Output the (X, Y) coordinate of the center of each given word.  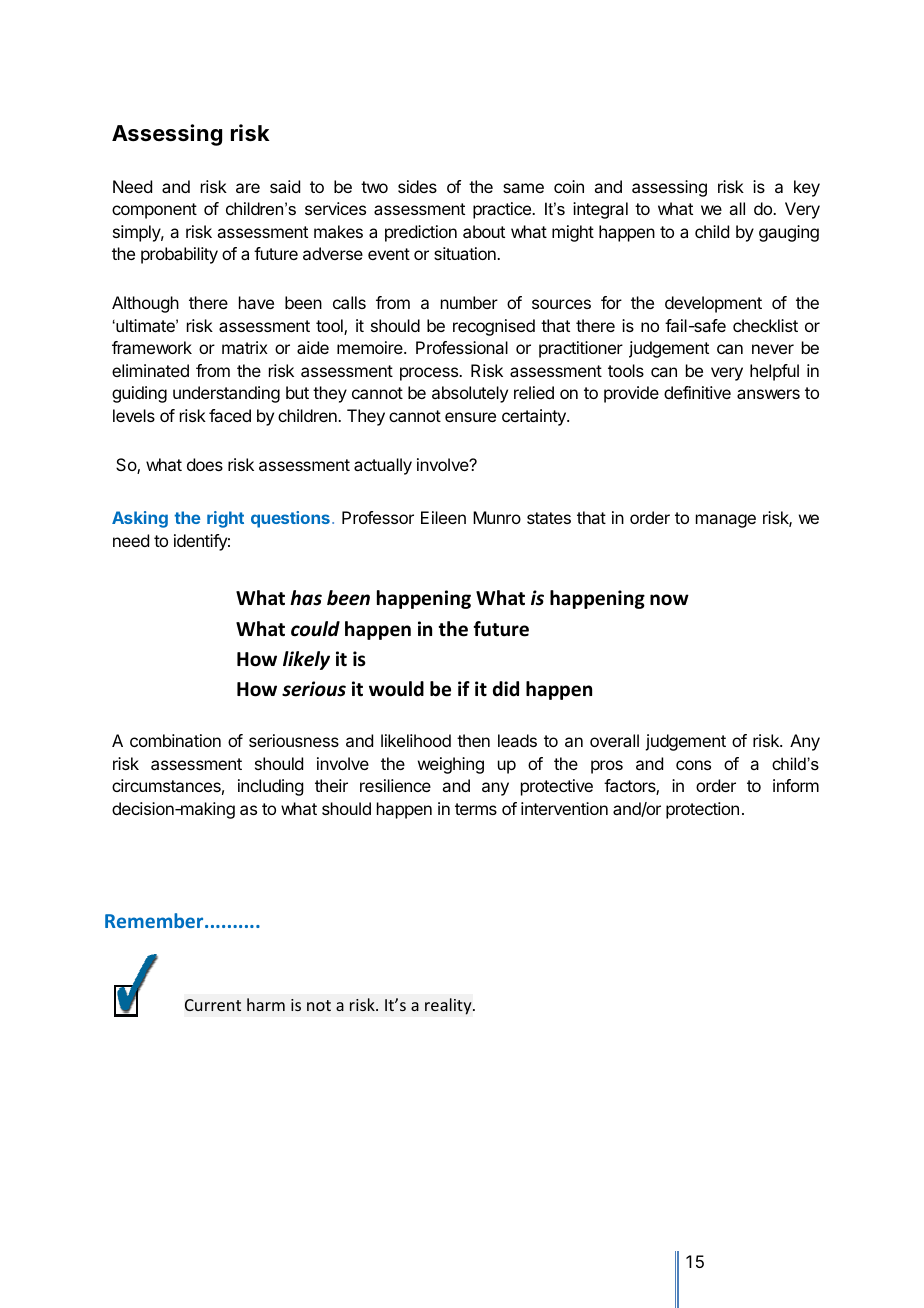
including (270, 787)
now (669, 600)
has (306, 598)
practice (503, 210)
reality (449, 1006)
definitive (697, 392)
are (248, 188)
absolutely (470, 394)
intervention (564, 808)
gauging (789, 233)
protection (702, 810)
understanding (226, 394)
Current (213, 1005)
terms (476, 809)
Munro (497, 517)
